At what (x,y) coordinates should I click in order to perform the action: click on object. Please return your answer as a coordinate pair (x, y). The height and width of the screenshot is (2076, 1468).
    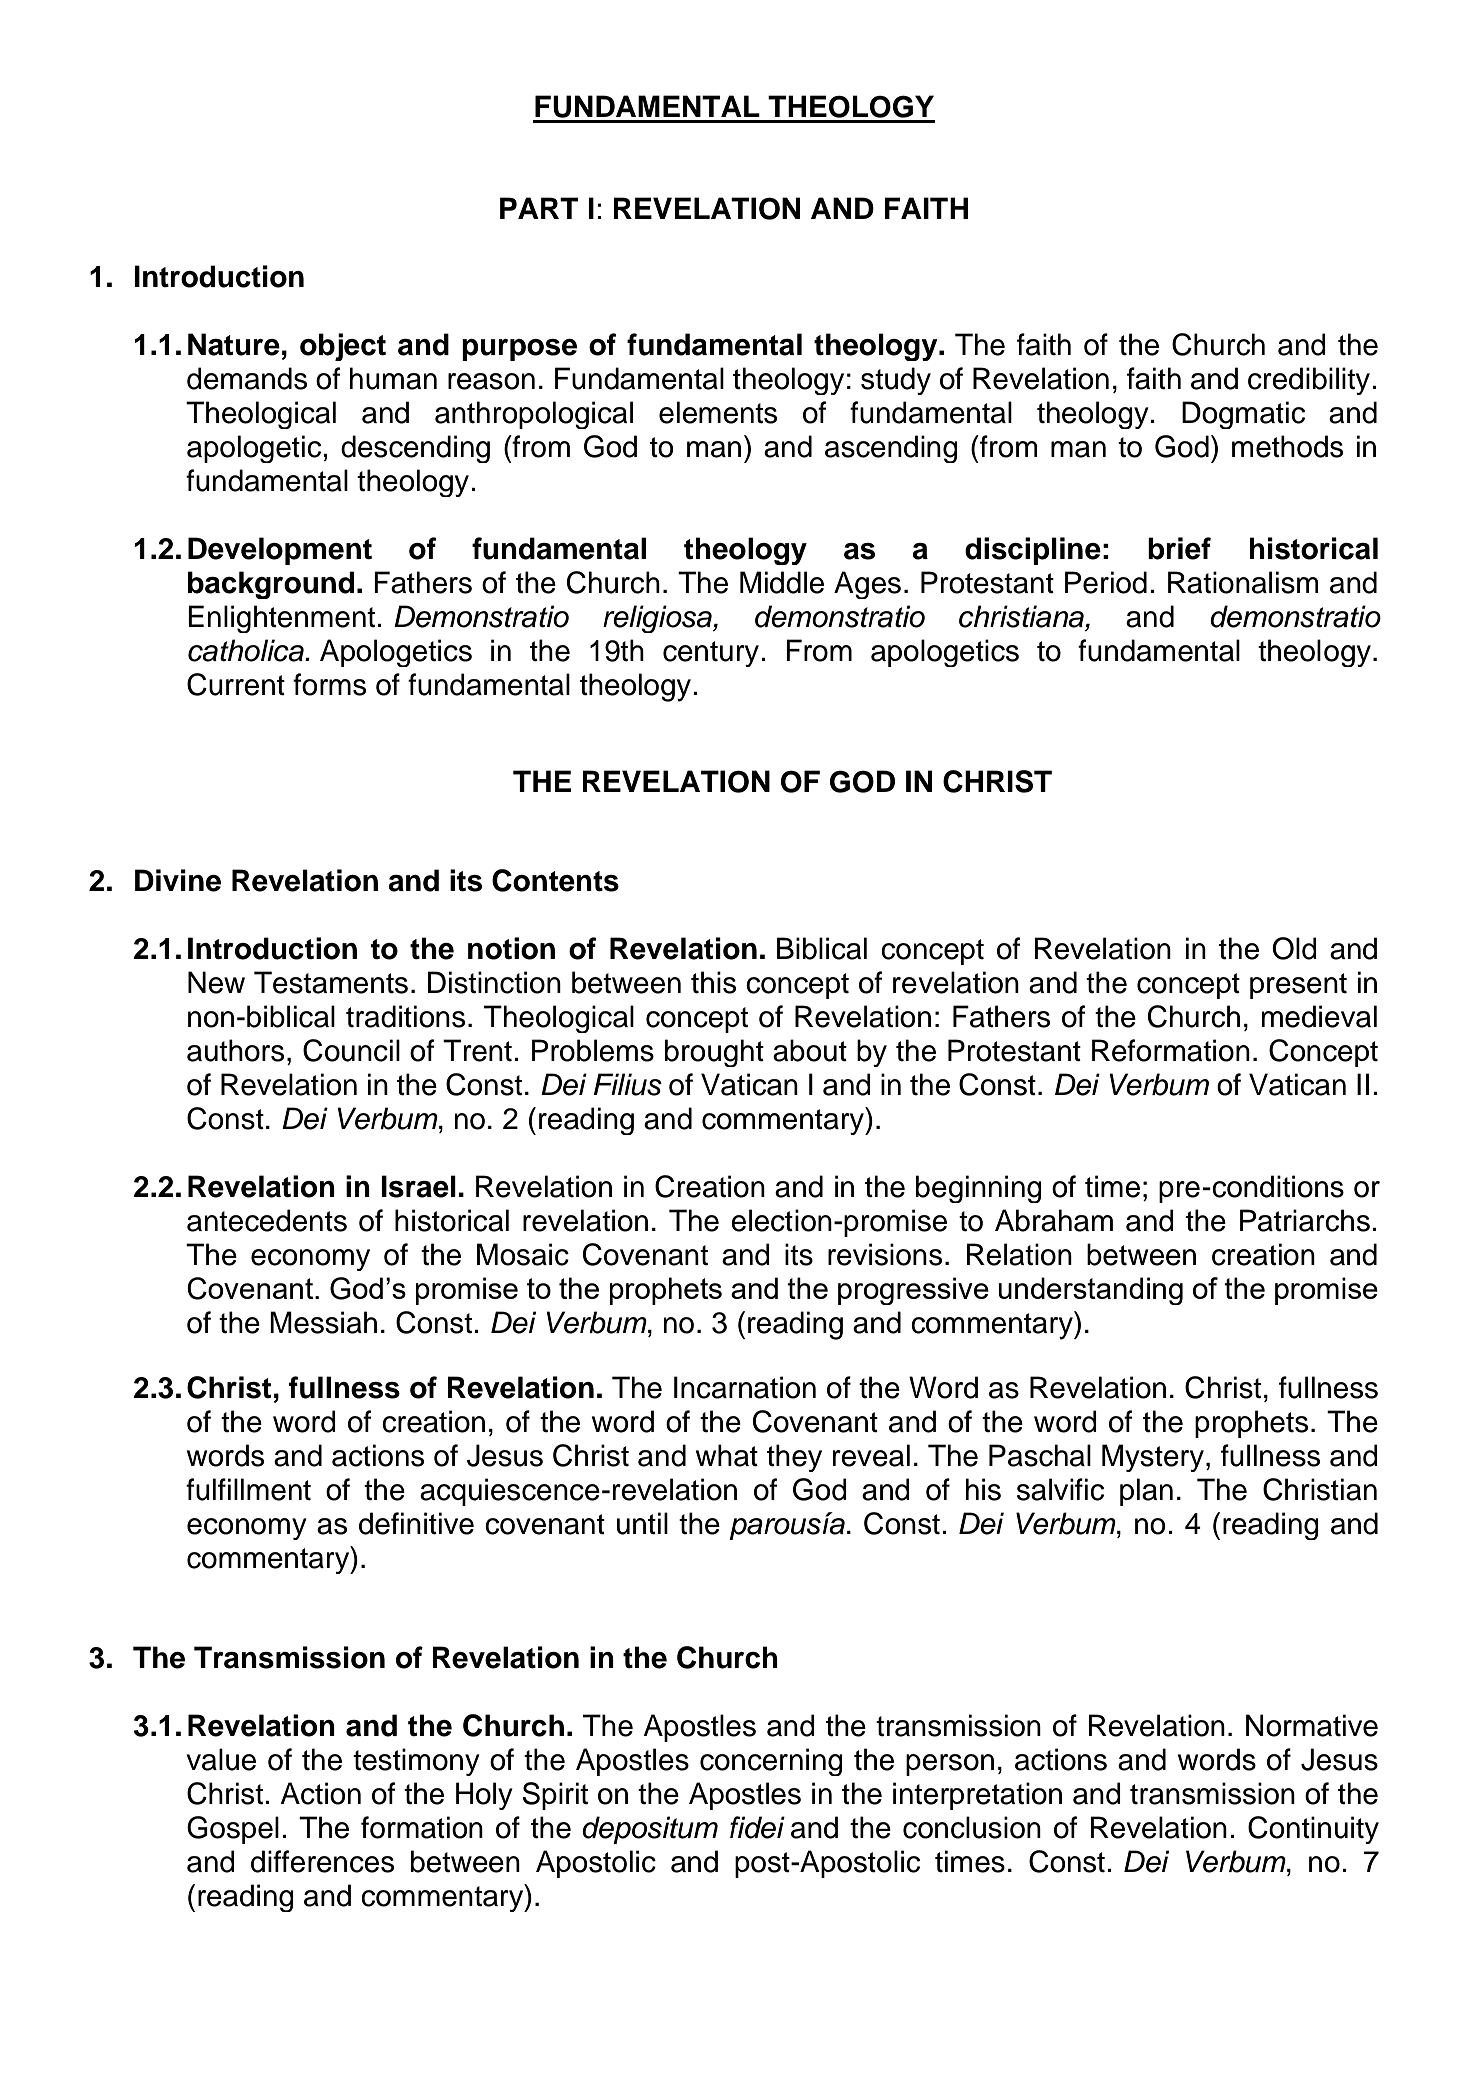
    Looking at the image, I should click on (343, 347).
